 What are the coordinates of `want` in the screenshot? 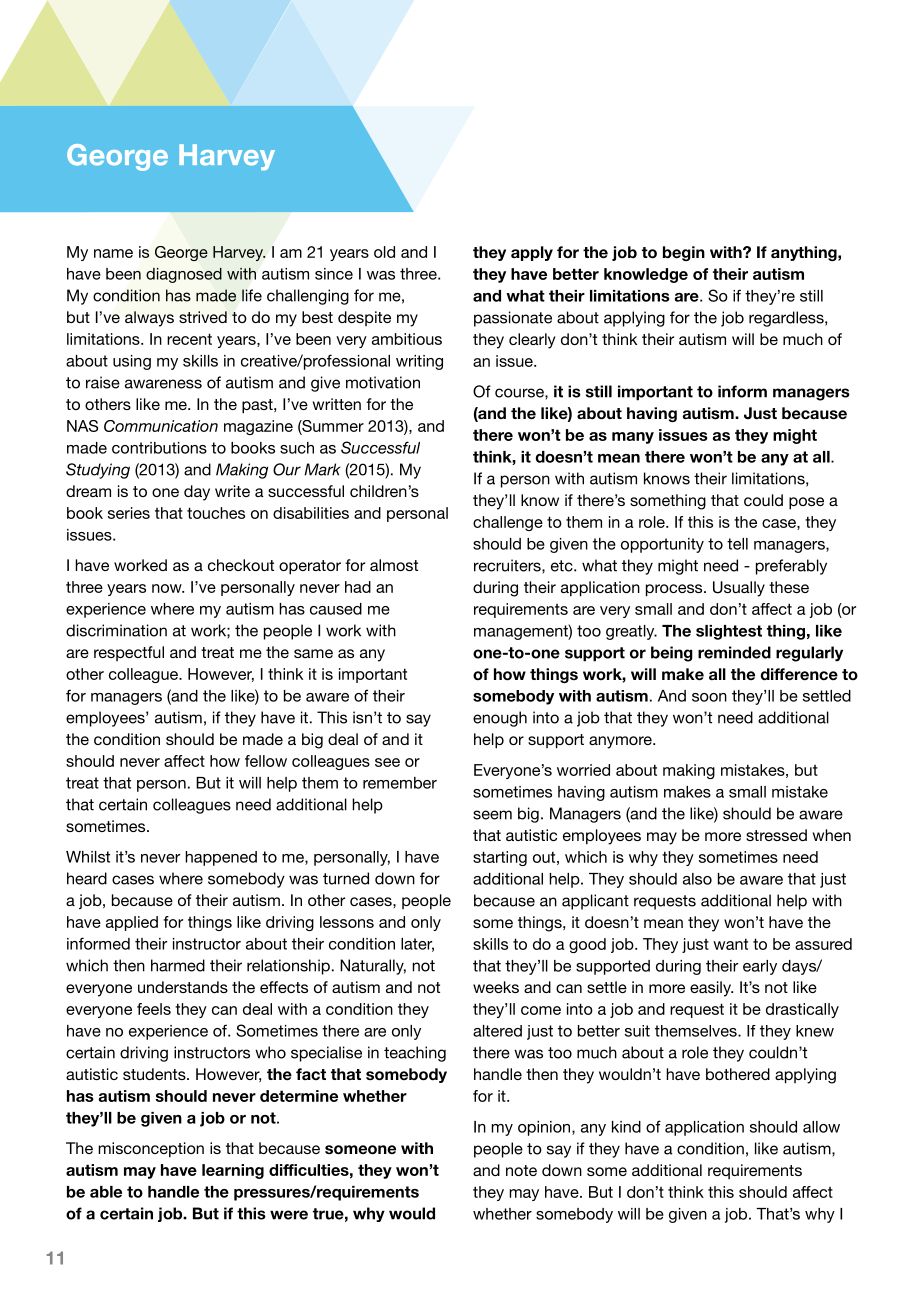 It's located at (730, 944).
